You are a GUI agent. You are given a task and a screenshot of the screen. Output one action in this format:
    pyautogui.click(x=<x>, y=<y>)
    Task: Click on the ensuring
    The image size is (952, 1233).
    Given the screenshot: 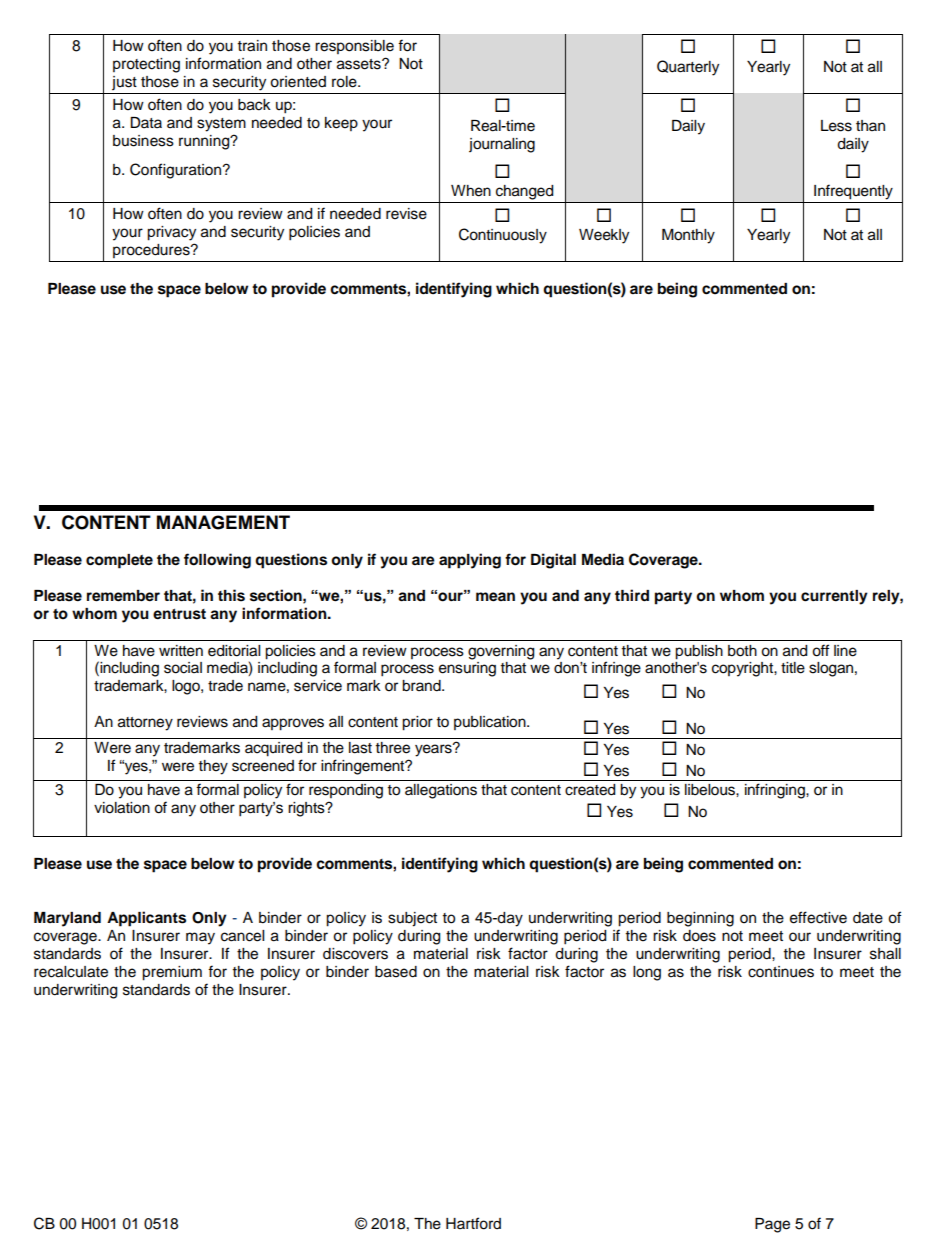 What is the action you would take?
    pyautogui.click(x=467, y=669)
